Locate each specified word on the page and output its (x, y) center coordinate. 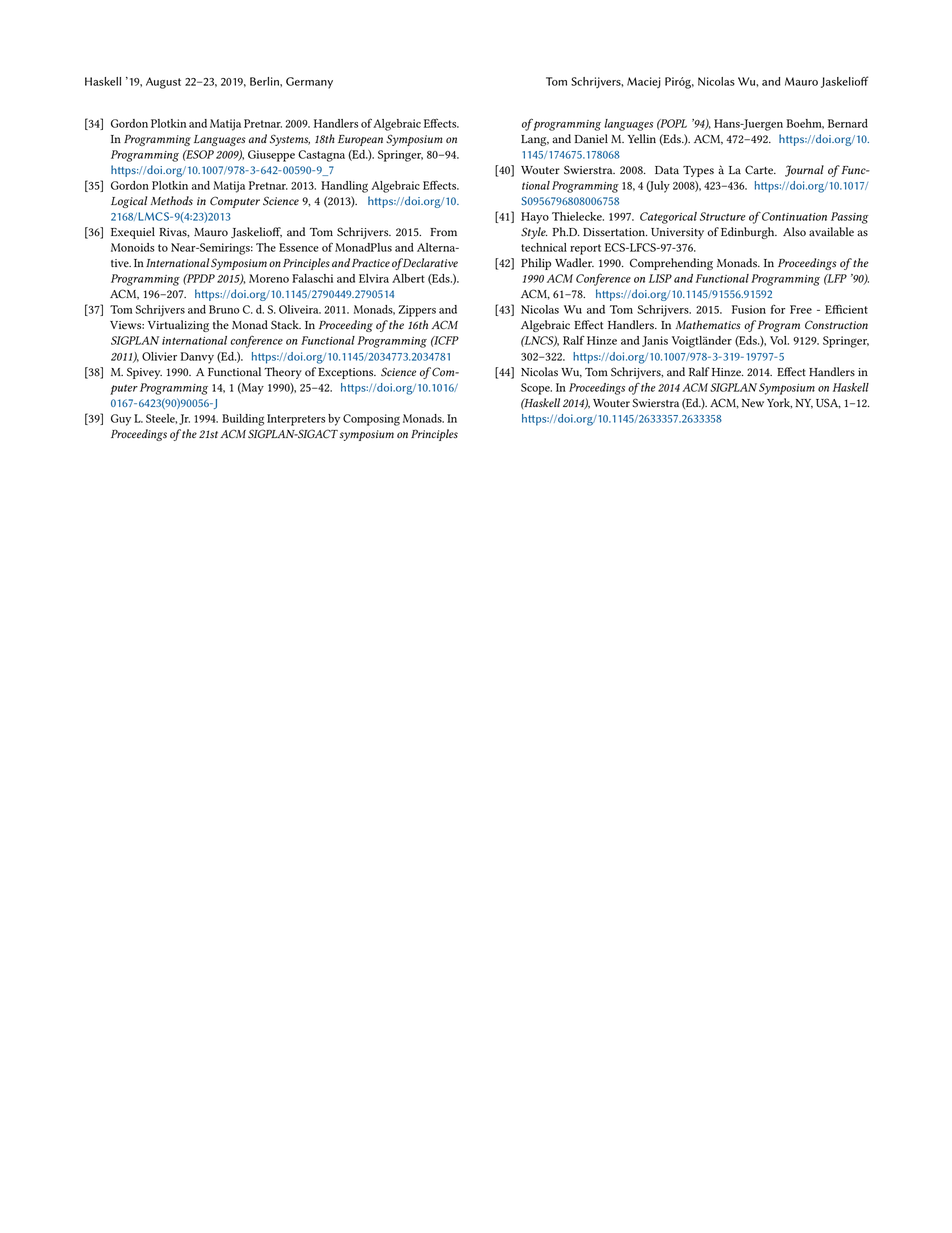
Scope (536, 389)
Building (243, 420)
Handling (344, 187)
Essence (299, 247)
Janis (655, 341)
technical (544, 247)
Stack (286, 325)
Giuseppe (271, 156)
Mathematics (708, 324)
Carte (760, 170)
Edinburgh (749, 233)
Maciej (644, 82)
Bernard (848, 123)
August (163, 83)
